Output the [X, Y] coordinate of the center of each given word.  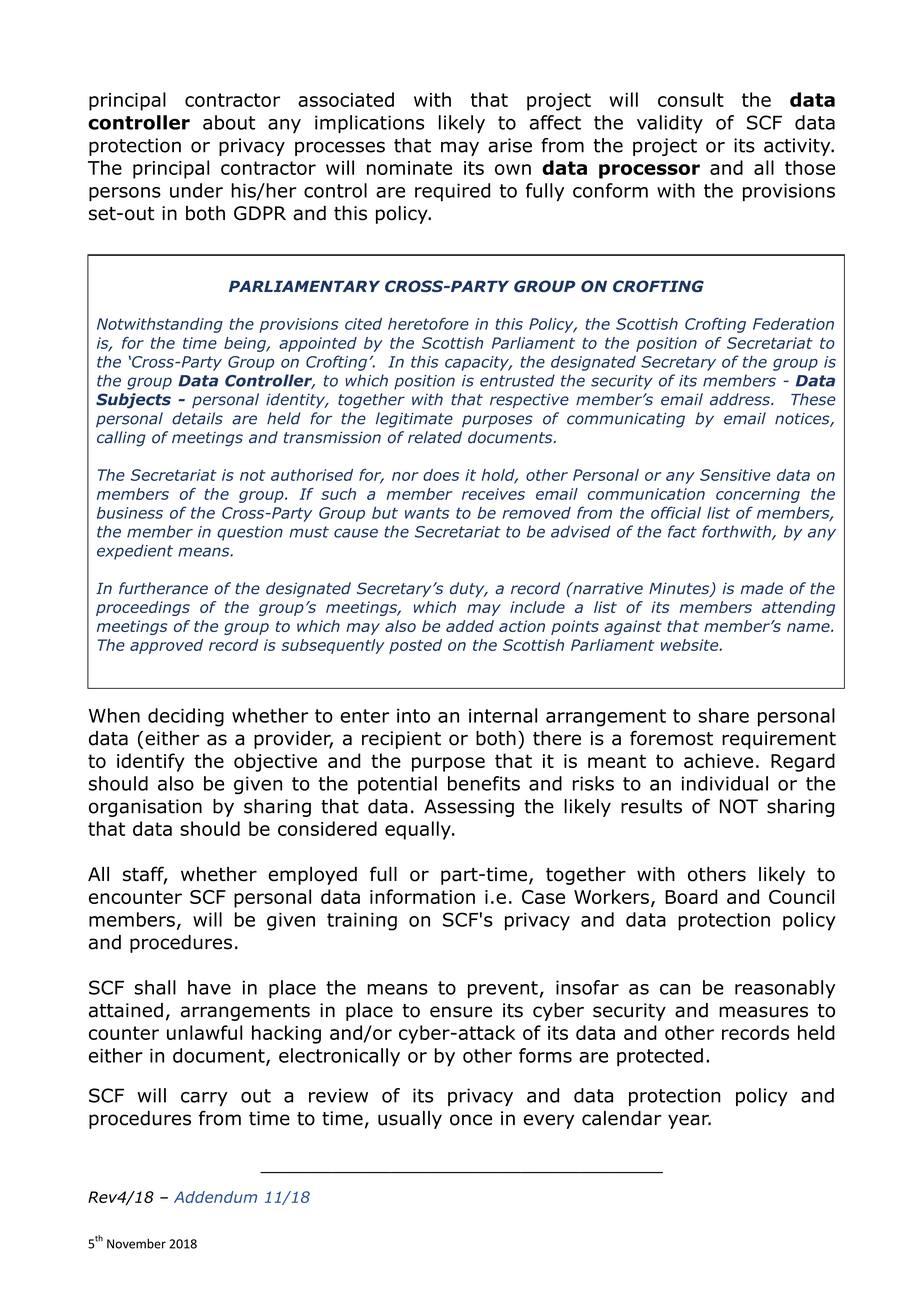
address [741, 399]
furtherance [163, 588]
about [229, 122]
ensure [461, 1012]
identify [151, 762]
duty [468, 589]
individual [724, 783]
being [246, 344]
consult [691, 99]
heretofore [428, 324]
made [762, 588]
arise [510, 145]
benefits [484, 783]
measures [763, 1012]
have [209, 987]
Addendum [215, 1197]
